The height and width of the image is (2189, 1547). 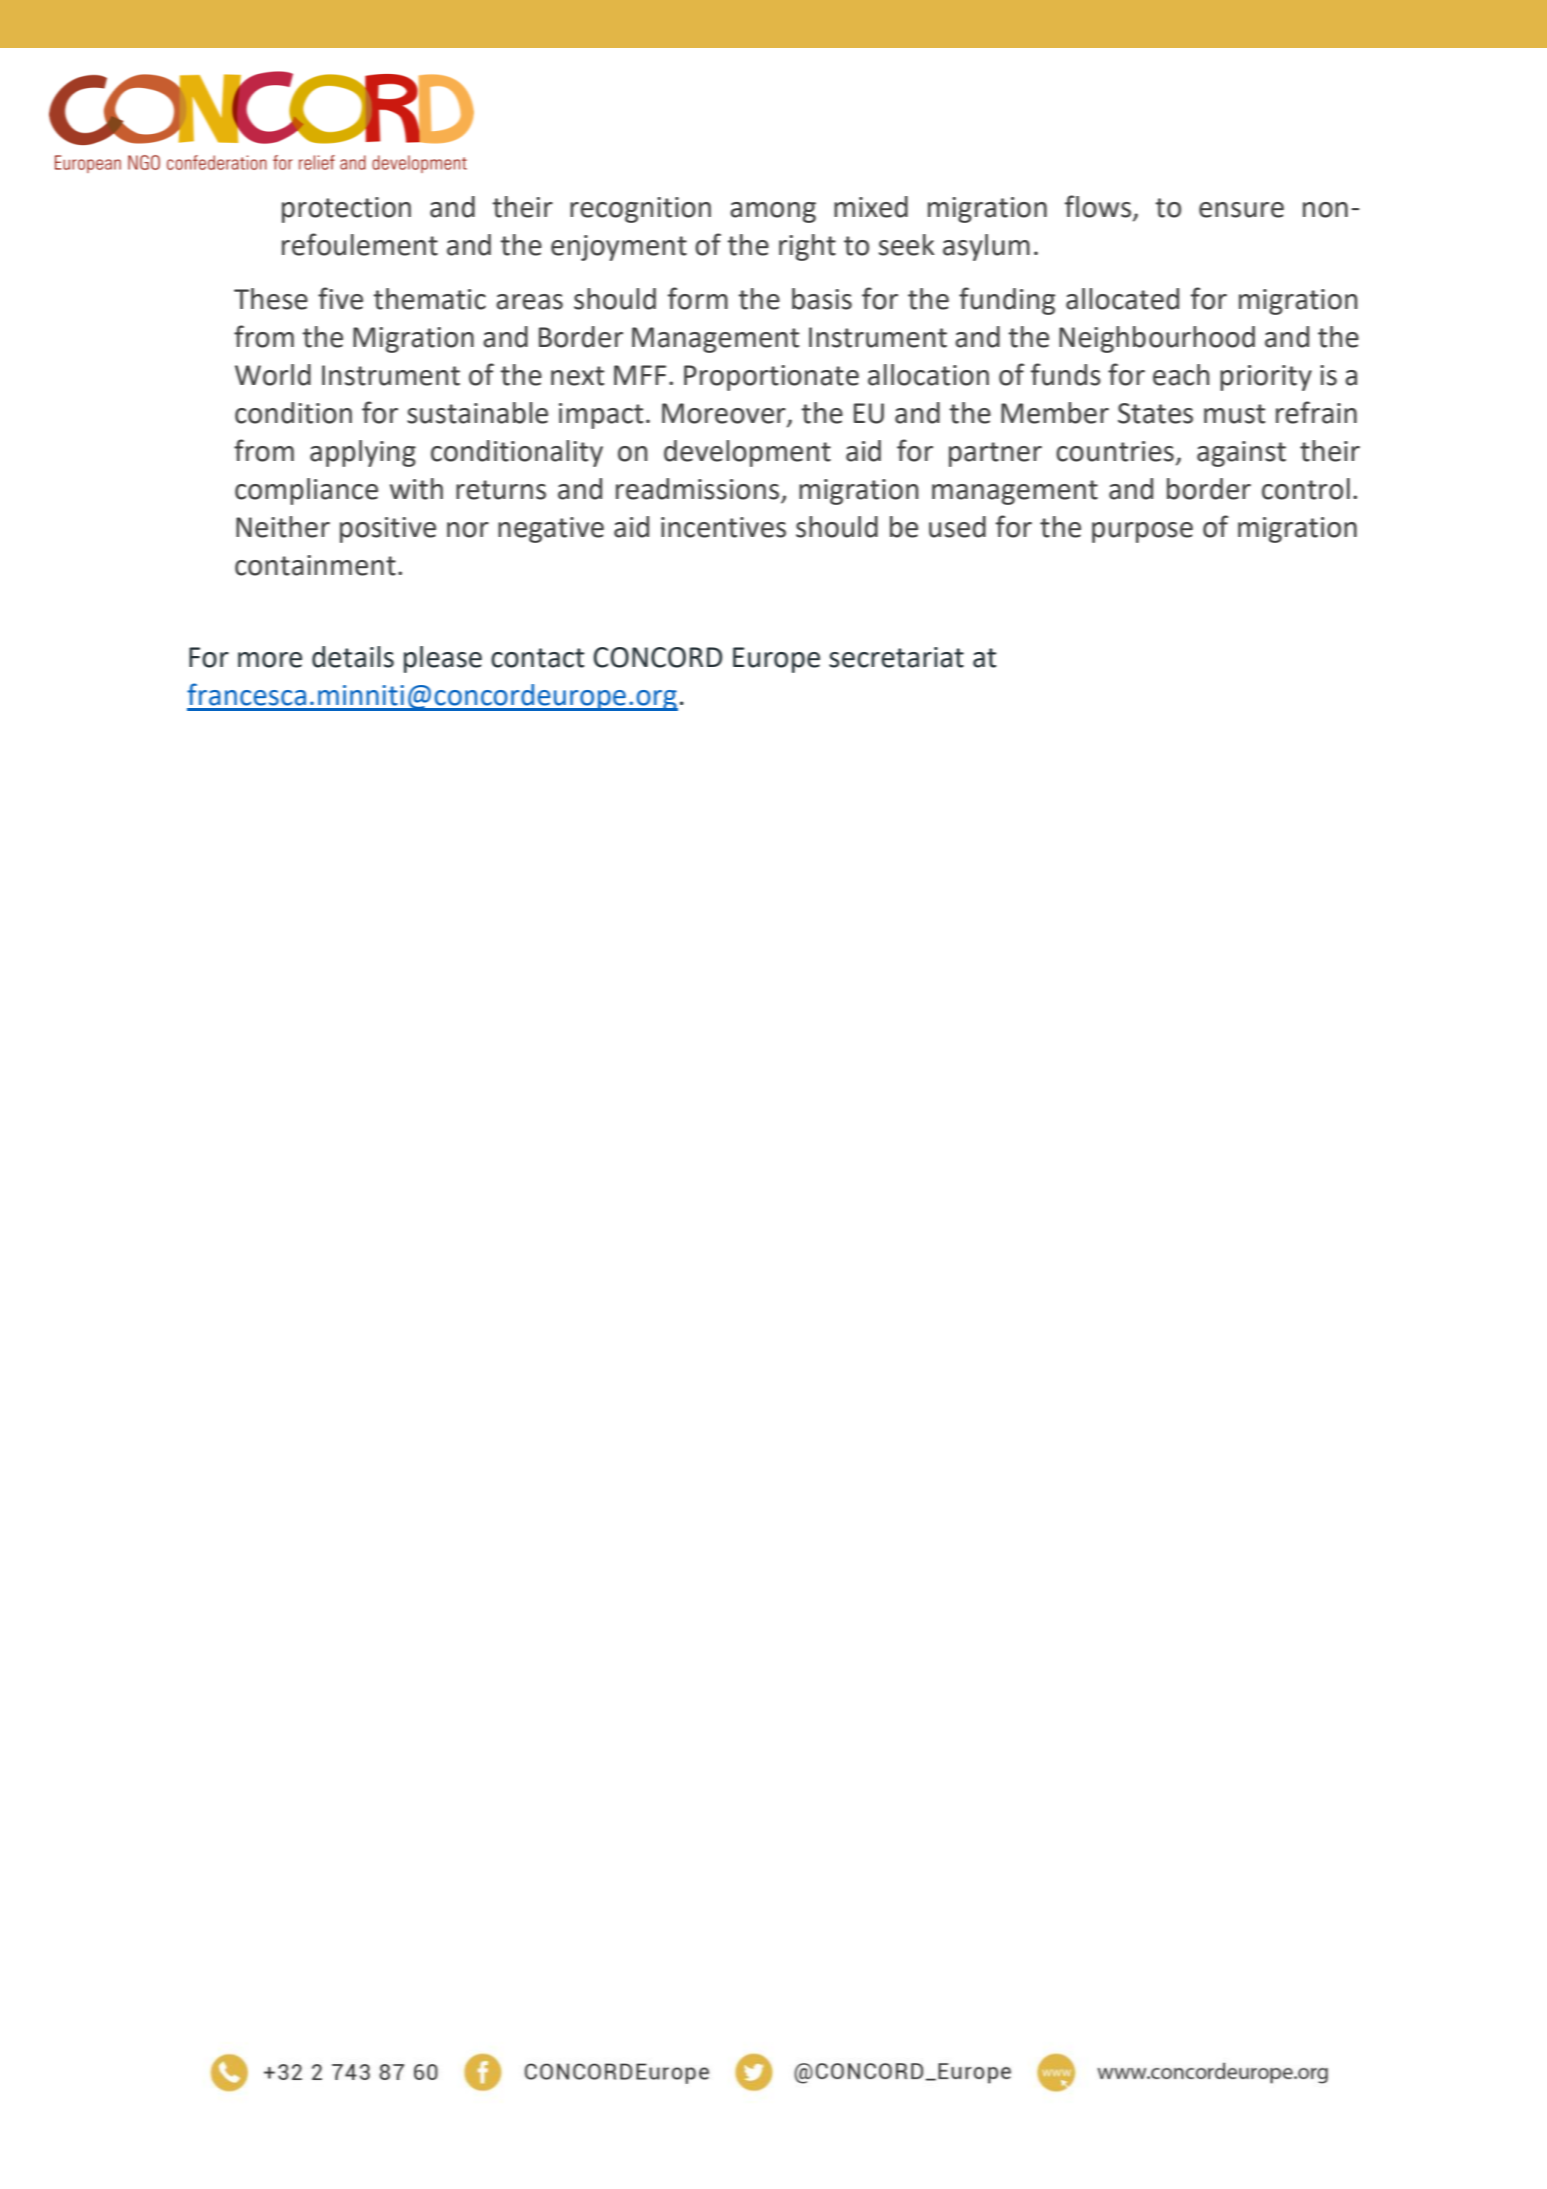 I want to click on States, so click(x=1155, y=413).
